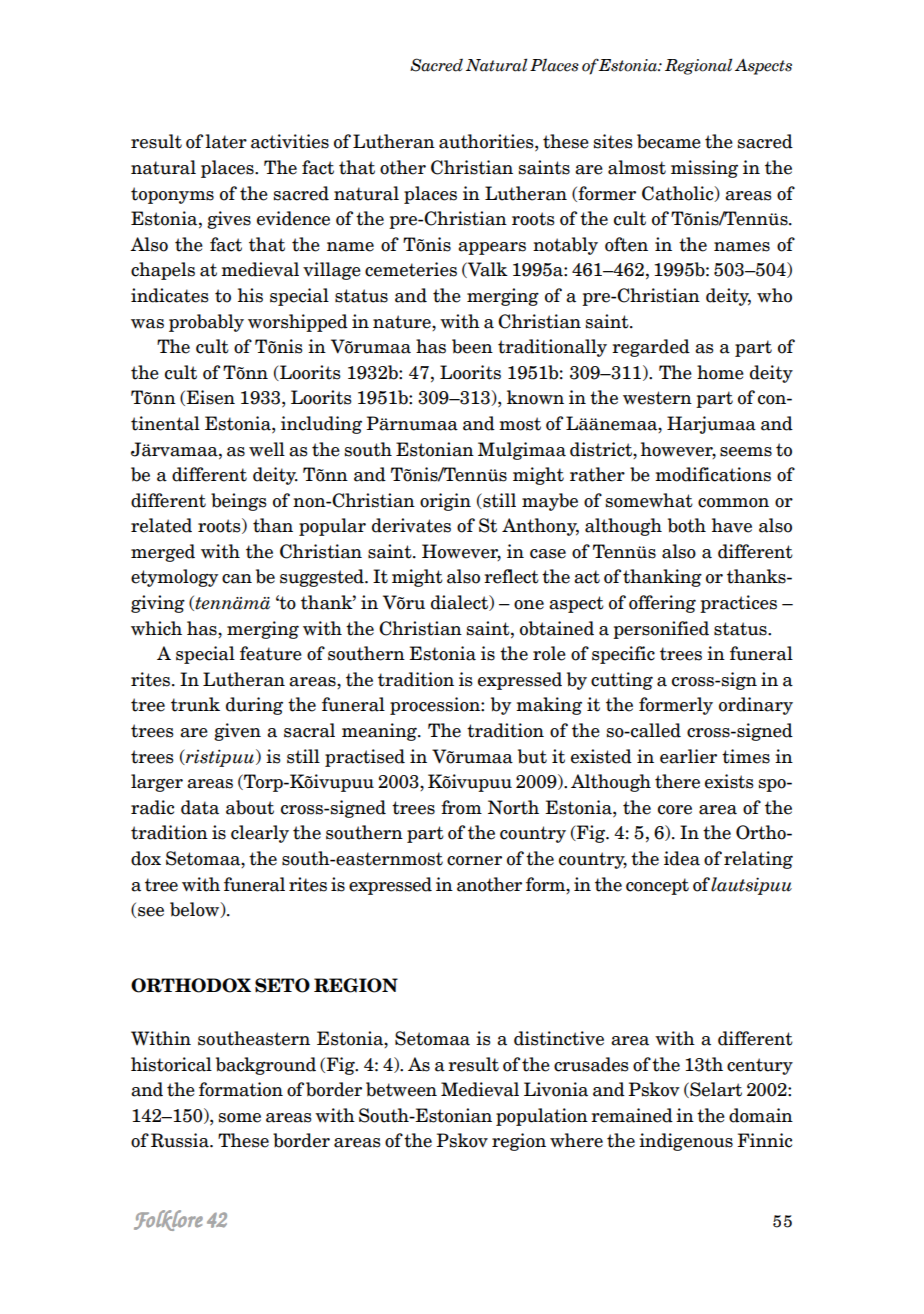 This document has height=1314, width=924. I want to click on about, so click(250, 807).
